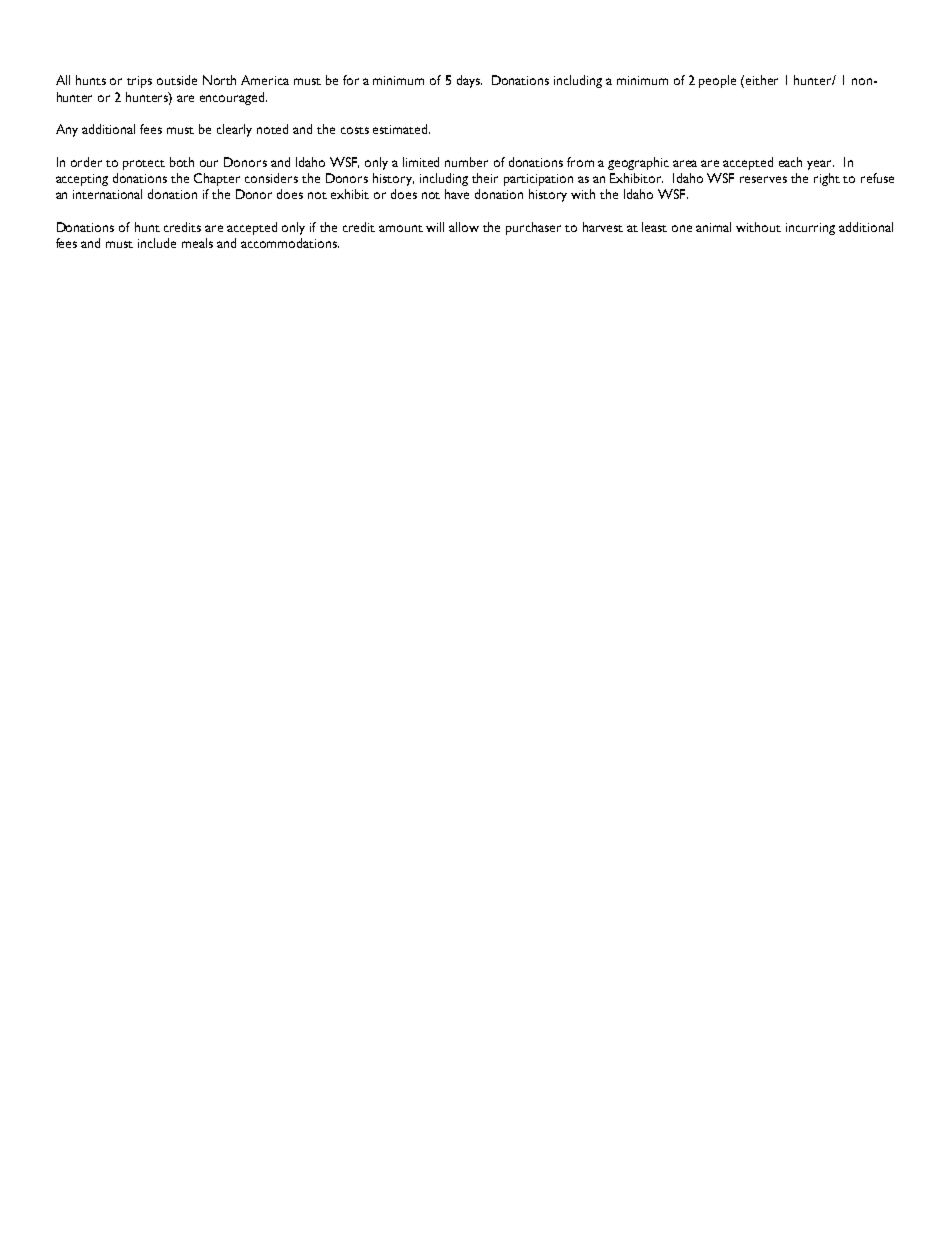 The width and height of the screenshot is (952, 1233). I want to click on trips, so click(139, 82).
